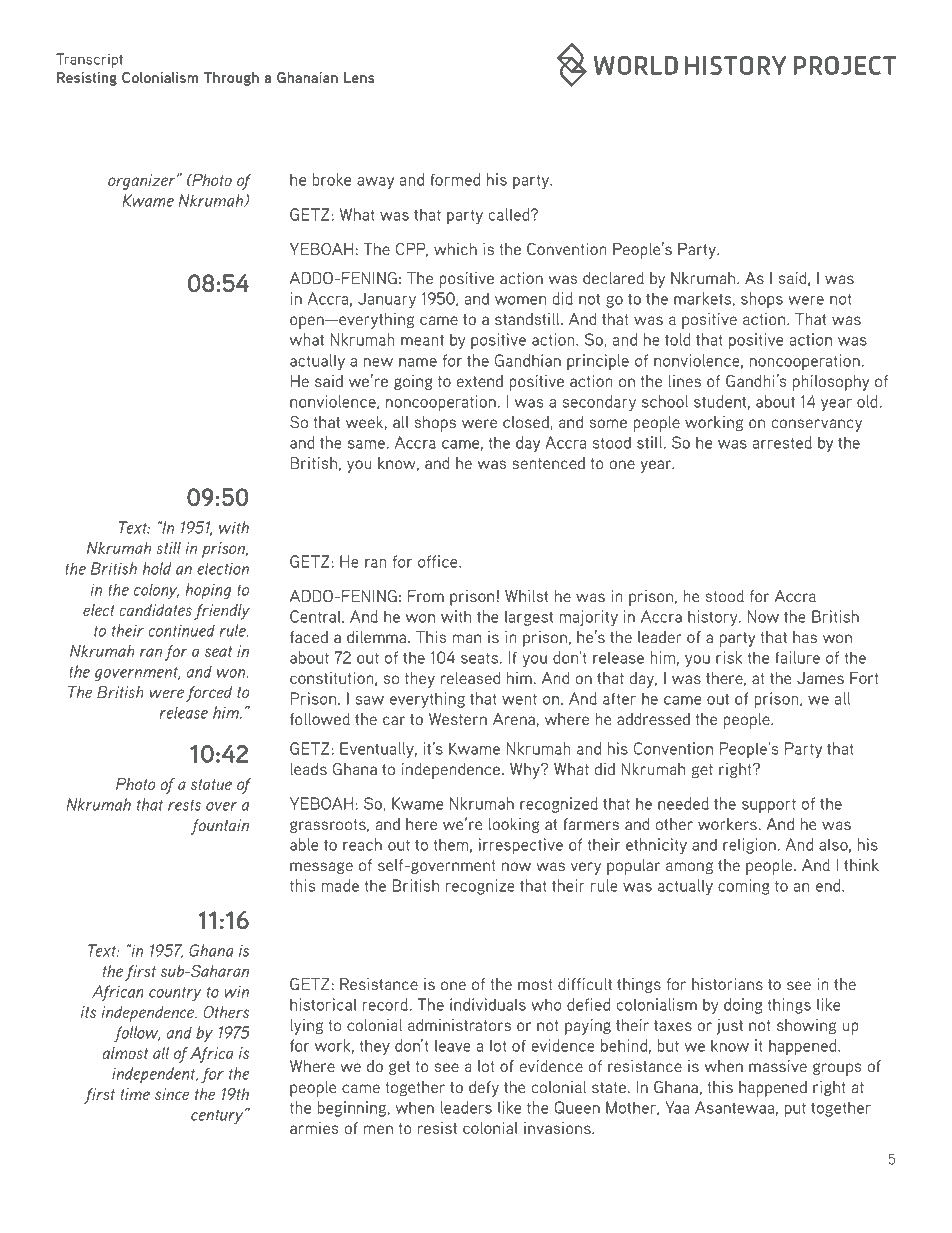  I want to click on Why, so click(526, 771).
